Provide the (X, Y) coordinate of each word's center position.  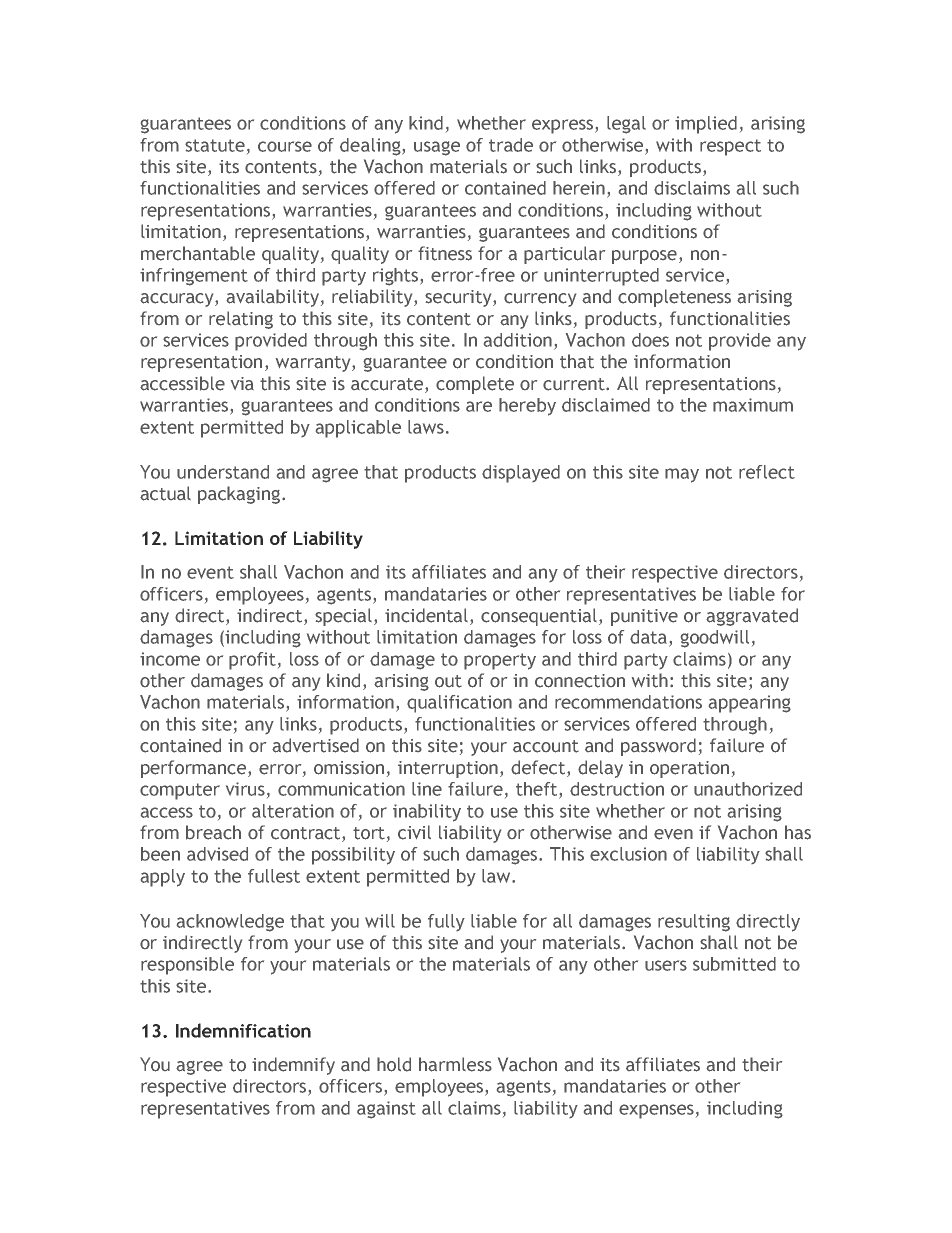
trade (511, 145)
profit (252, 661)
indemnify (293, 1066)
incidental (428, 616)
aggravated (752, 617)
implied (706, 125)
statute (215, 145)
